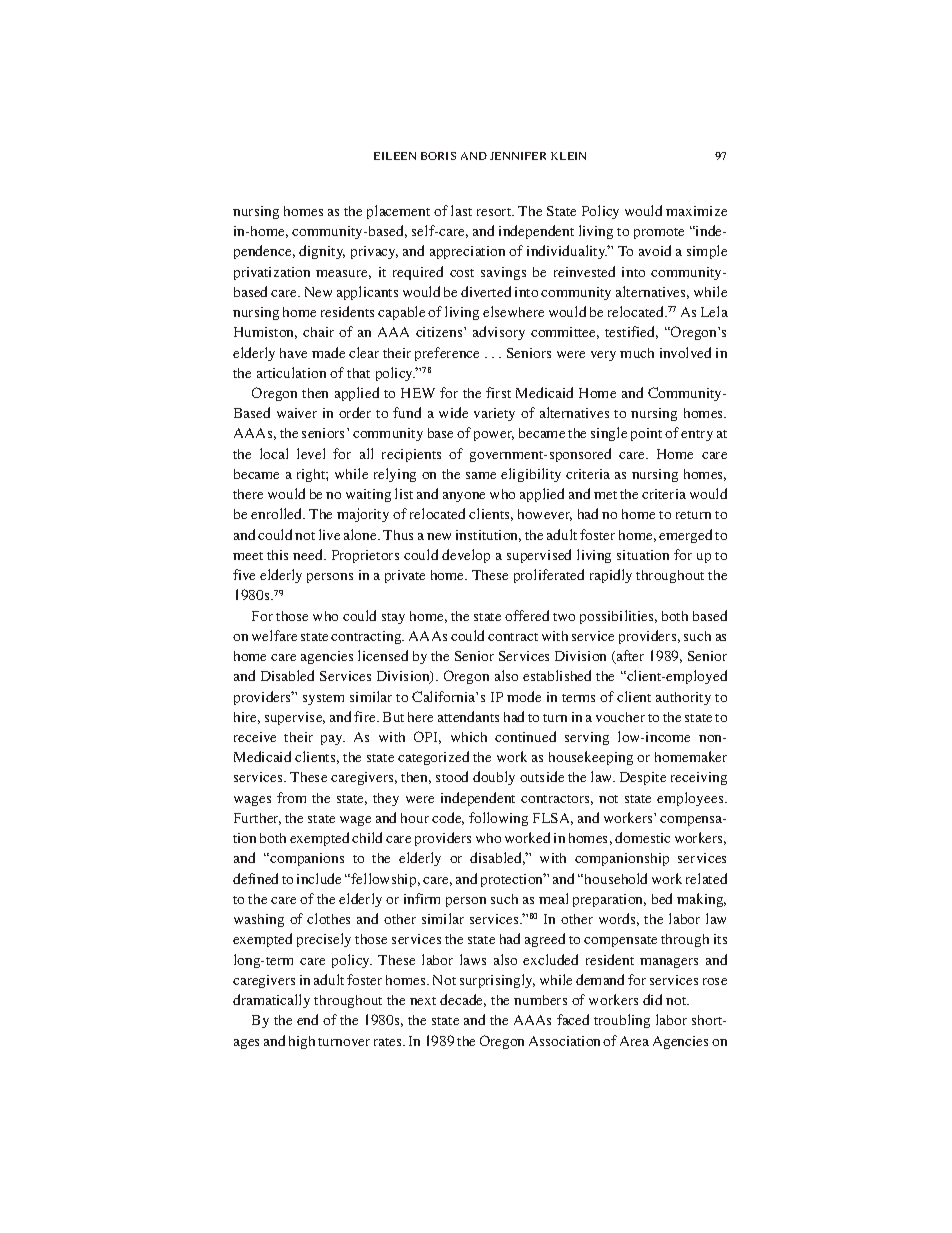  I want to click on following, so click(498, 819).
